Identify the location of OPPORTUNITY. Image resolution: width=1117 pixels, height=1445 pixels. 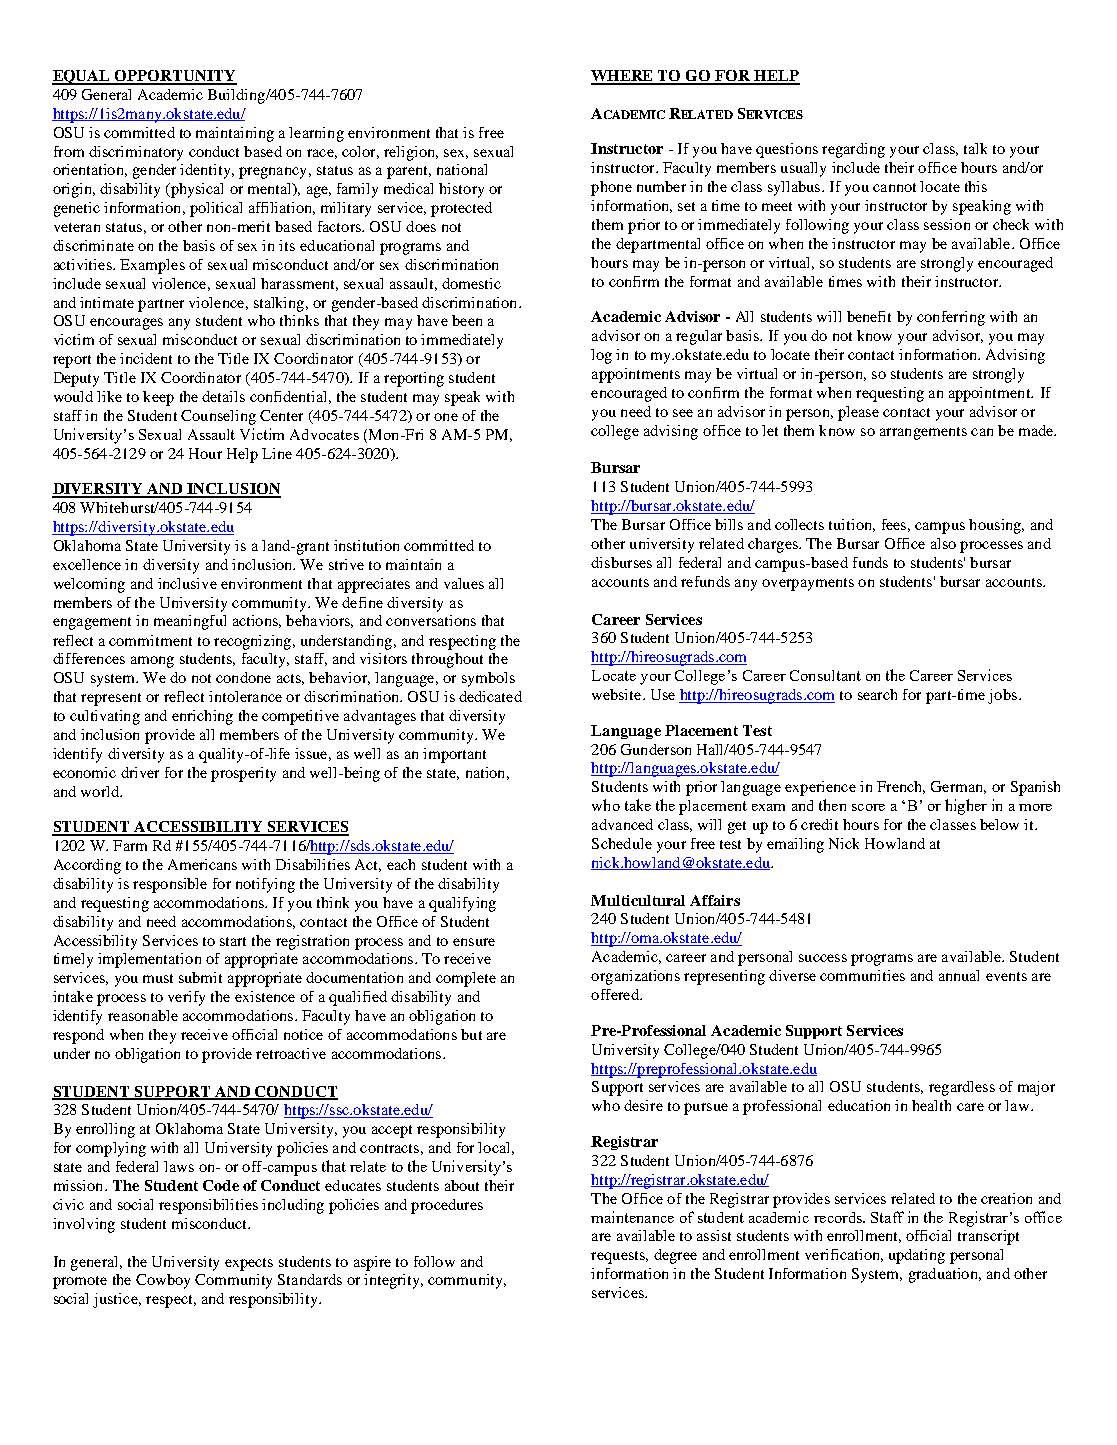
(175, 77).
